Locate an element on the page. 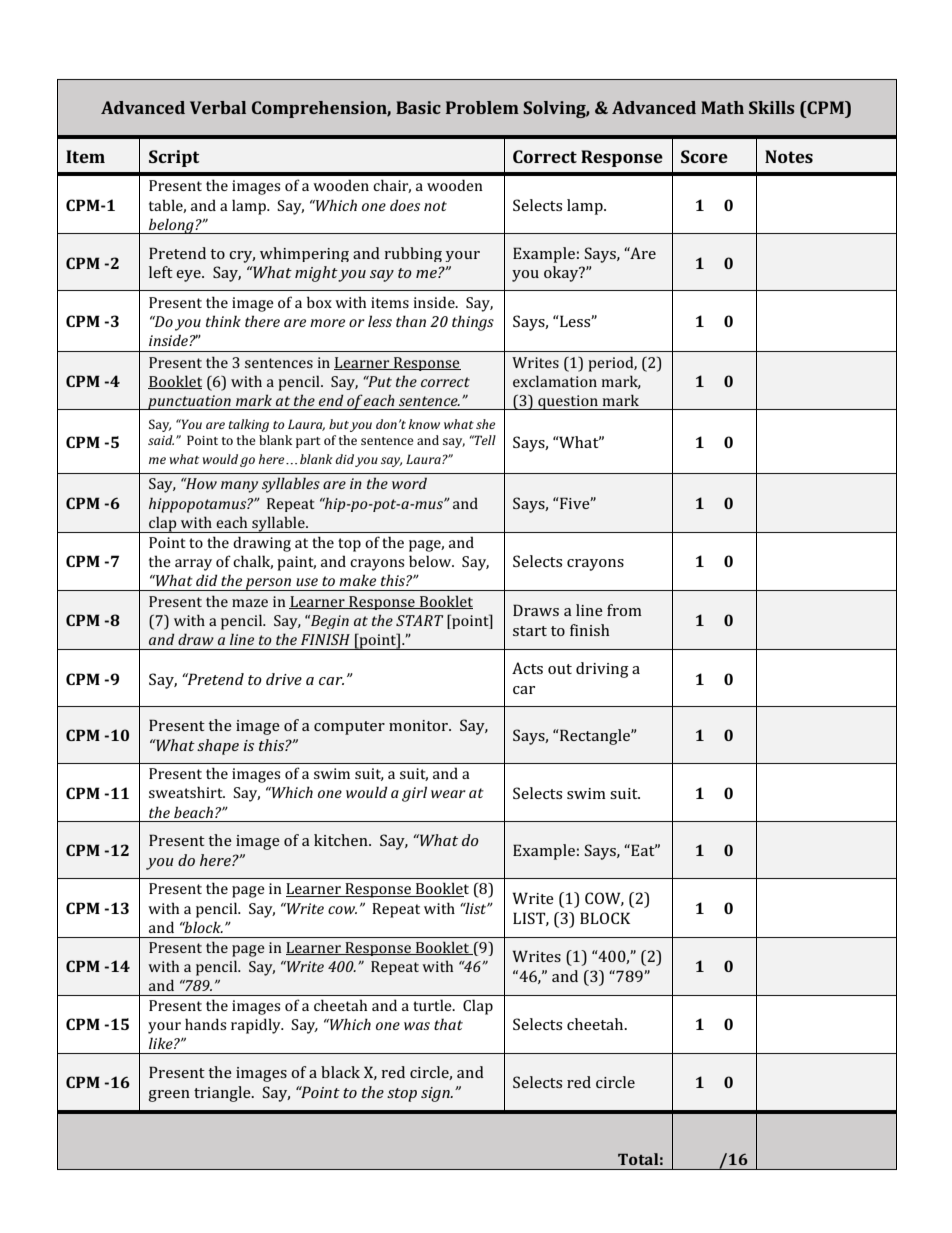  Problem is located at coordinates (482, 107).
